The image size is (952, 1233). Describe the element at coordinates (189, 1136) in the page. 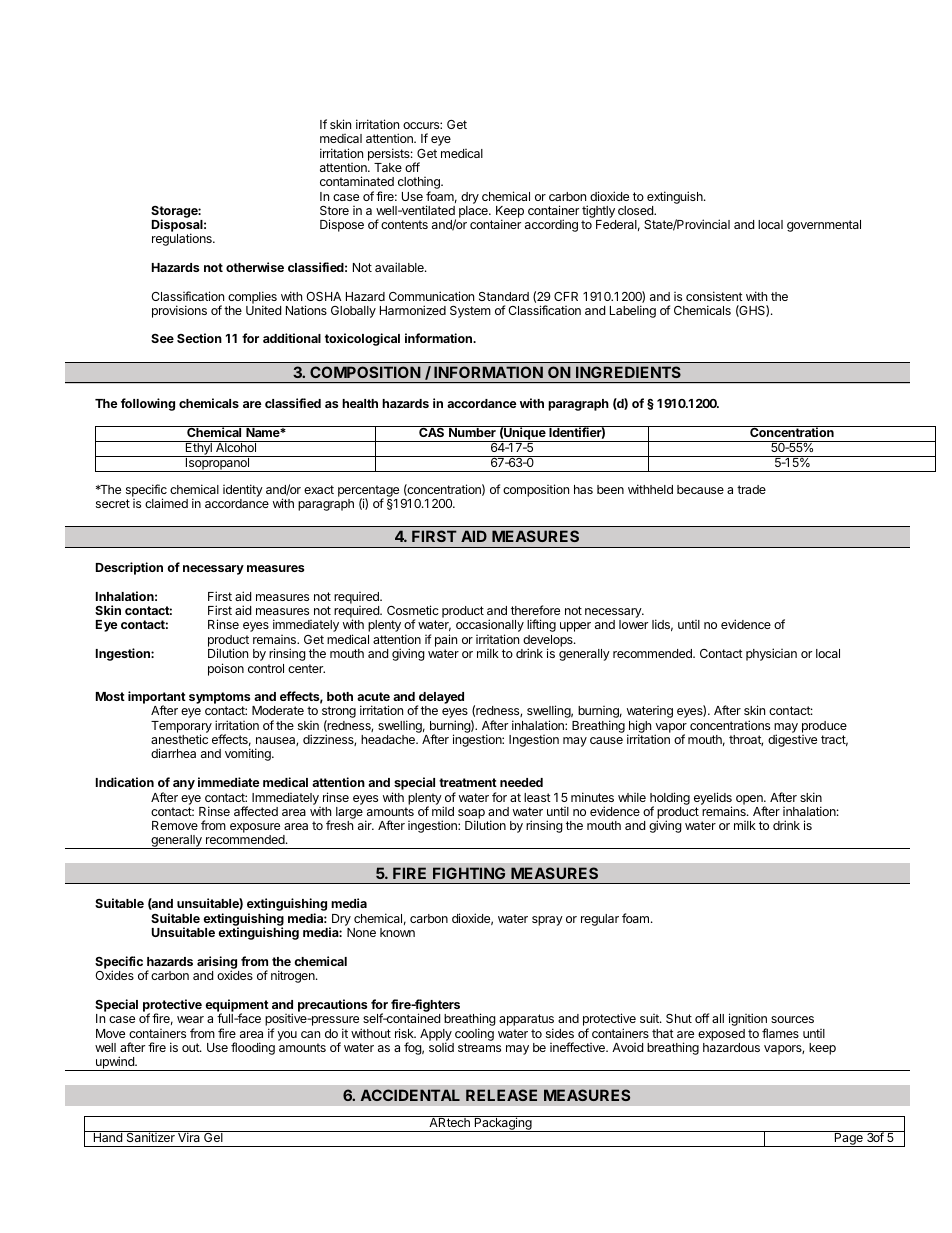

I see `Vira` at that location.
